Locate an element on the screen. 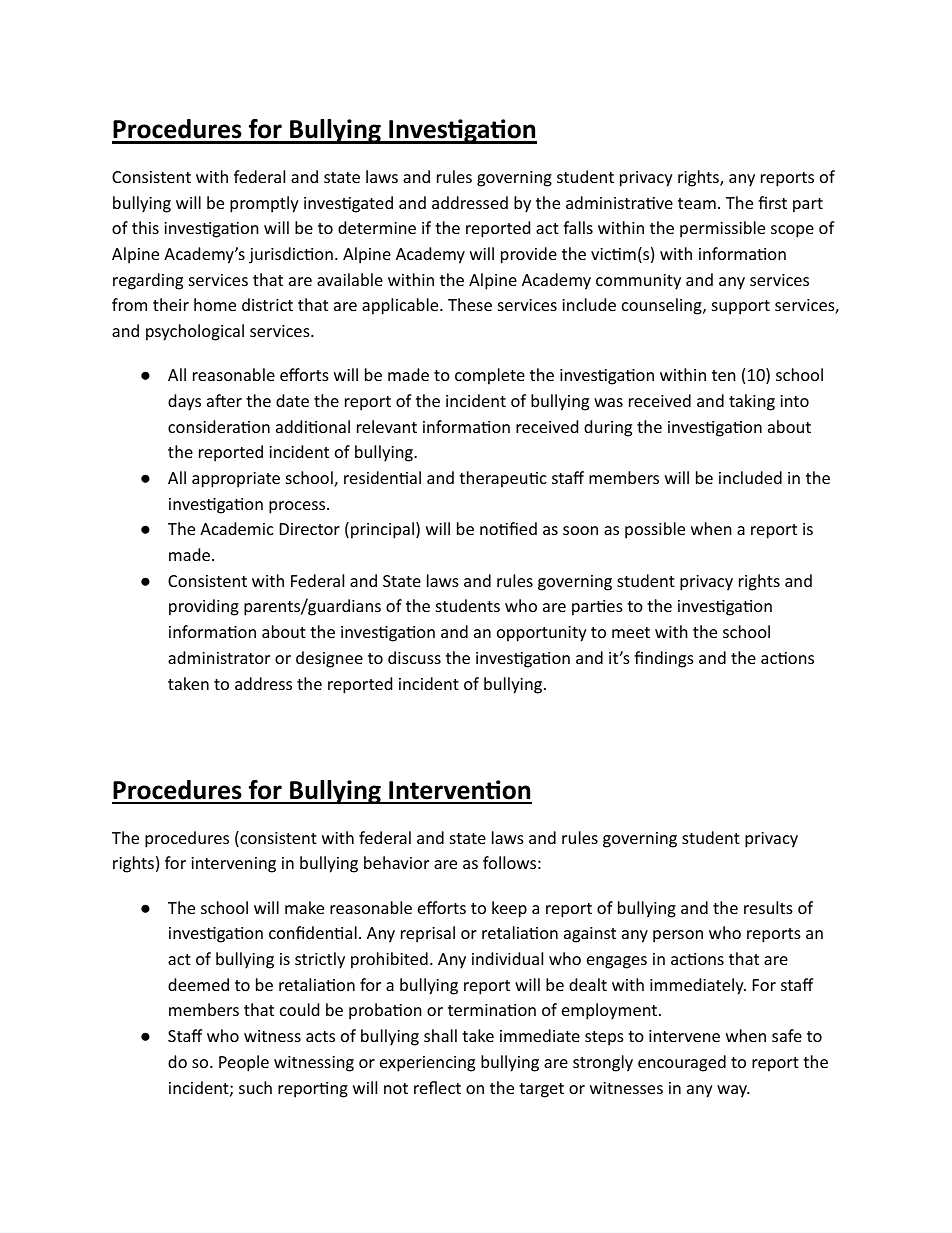 This screenshot has height=1233, width=952. keep is located at coordinates (509, 909).
